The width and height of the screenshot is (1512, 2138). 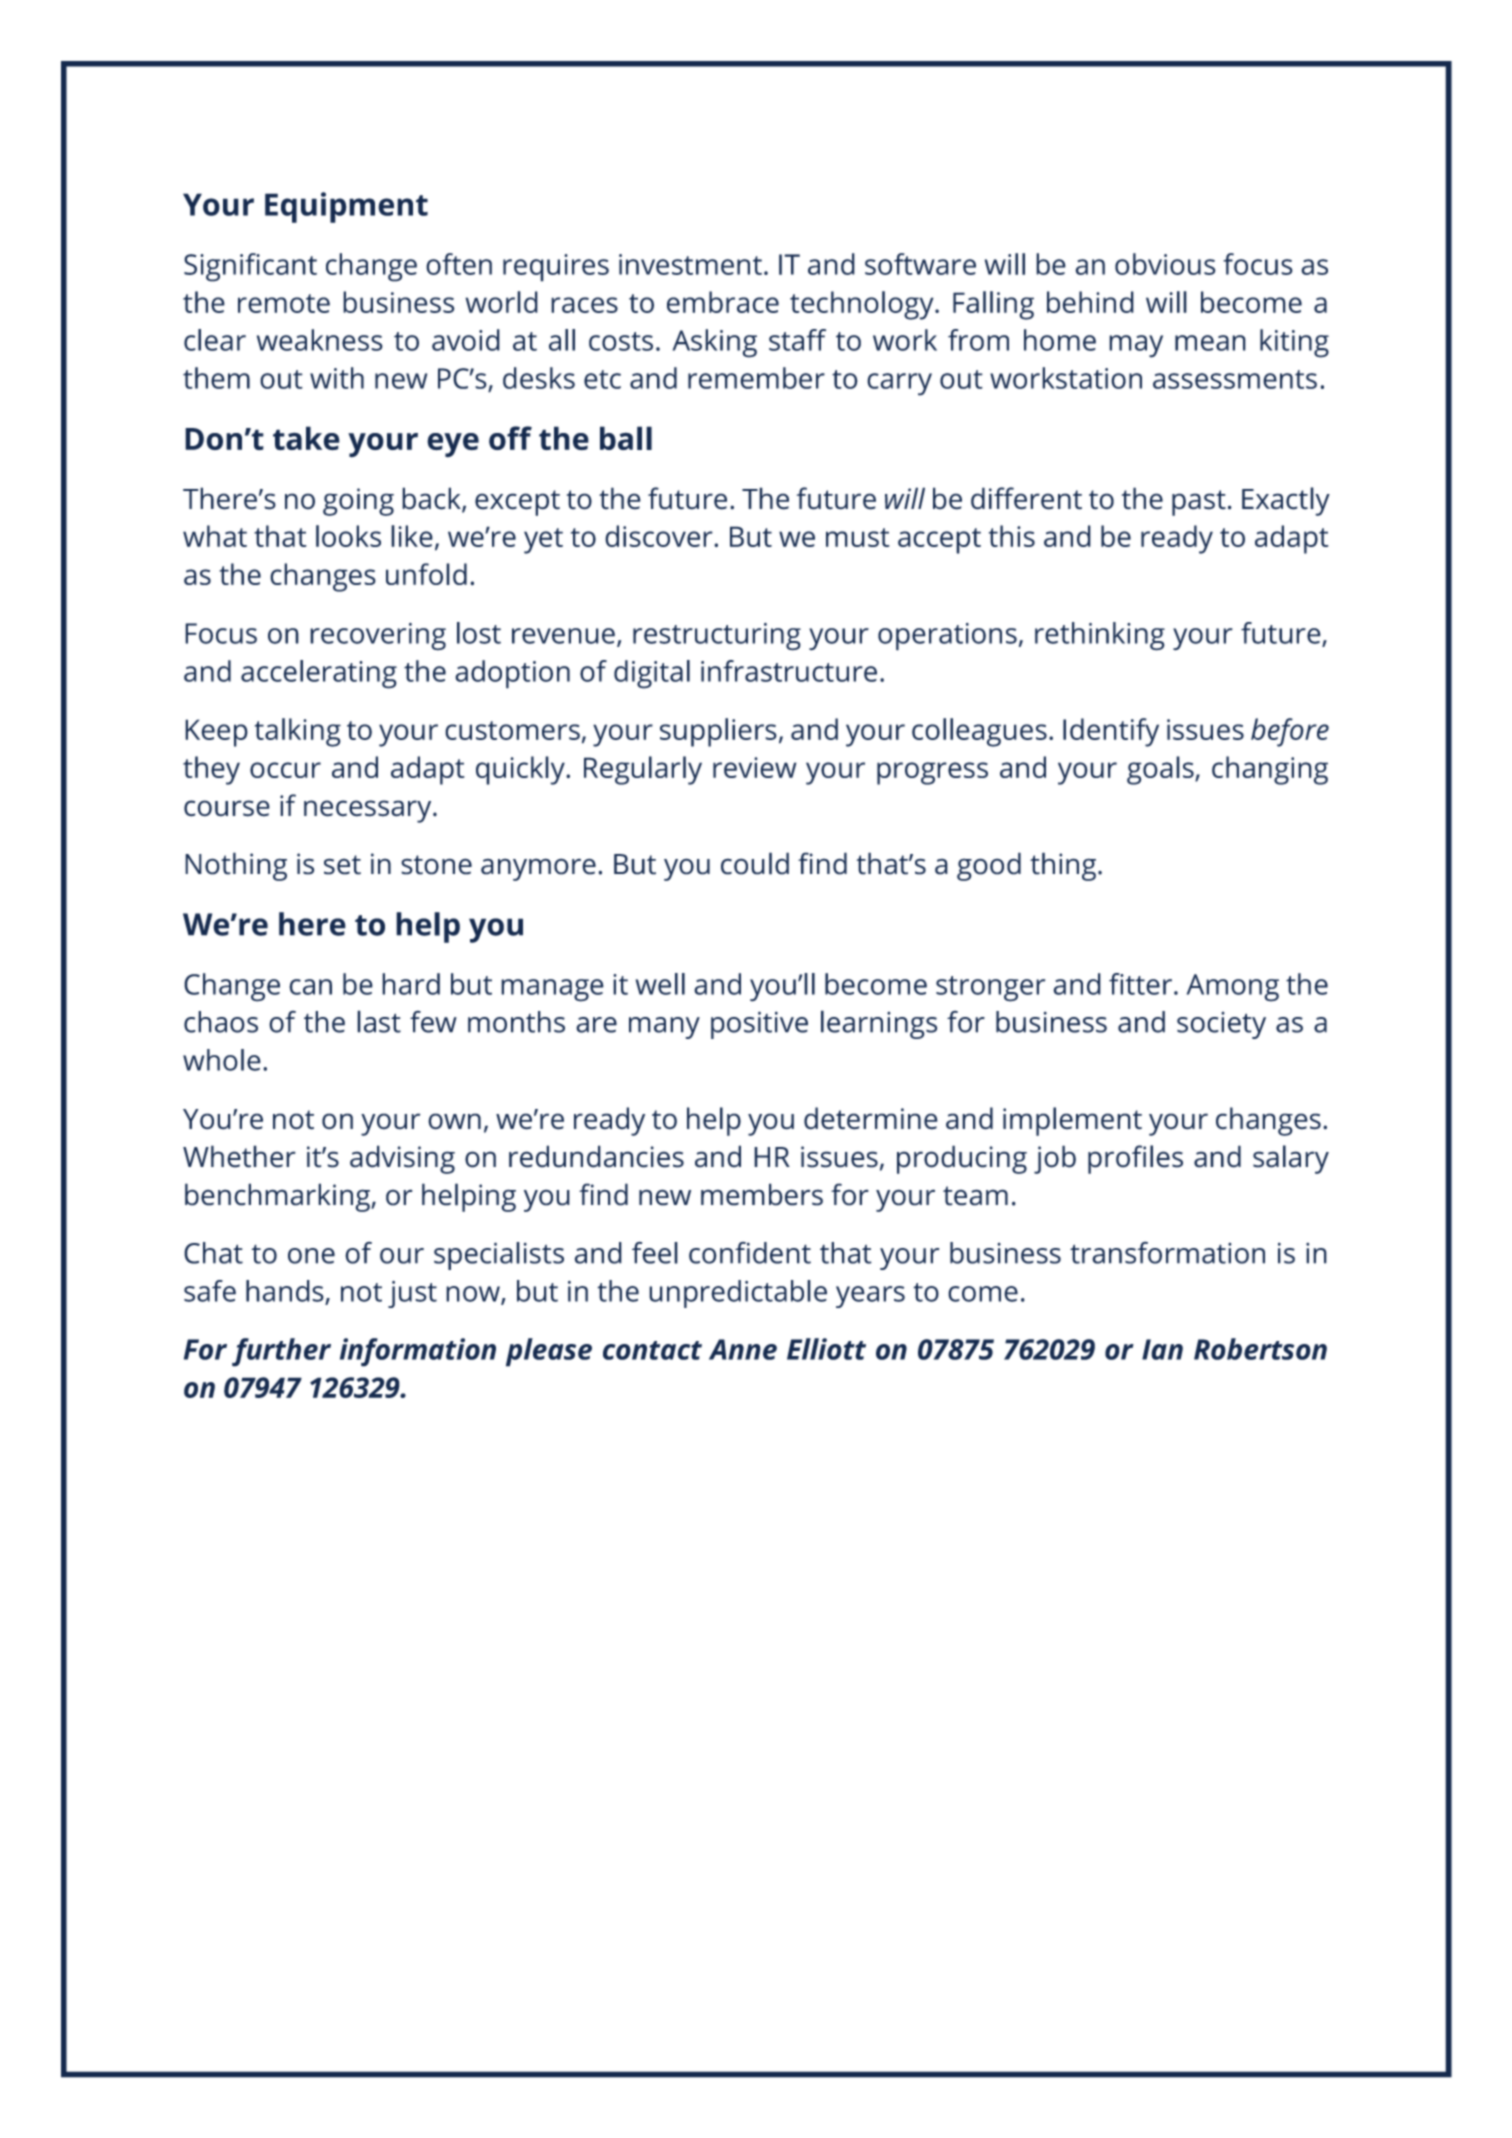 I want to click on Equipment, so click(x=346, y=207).
